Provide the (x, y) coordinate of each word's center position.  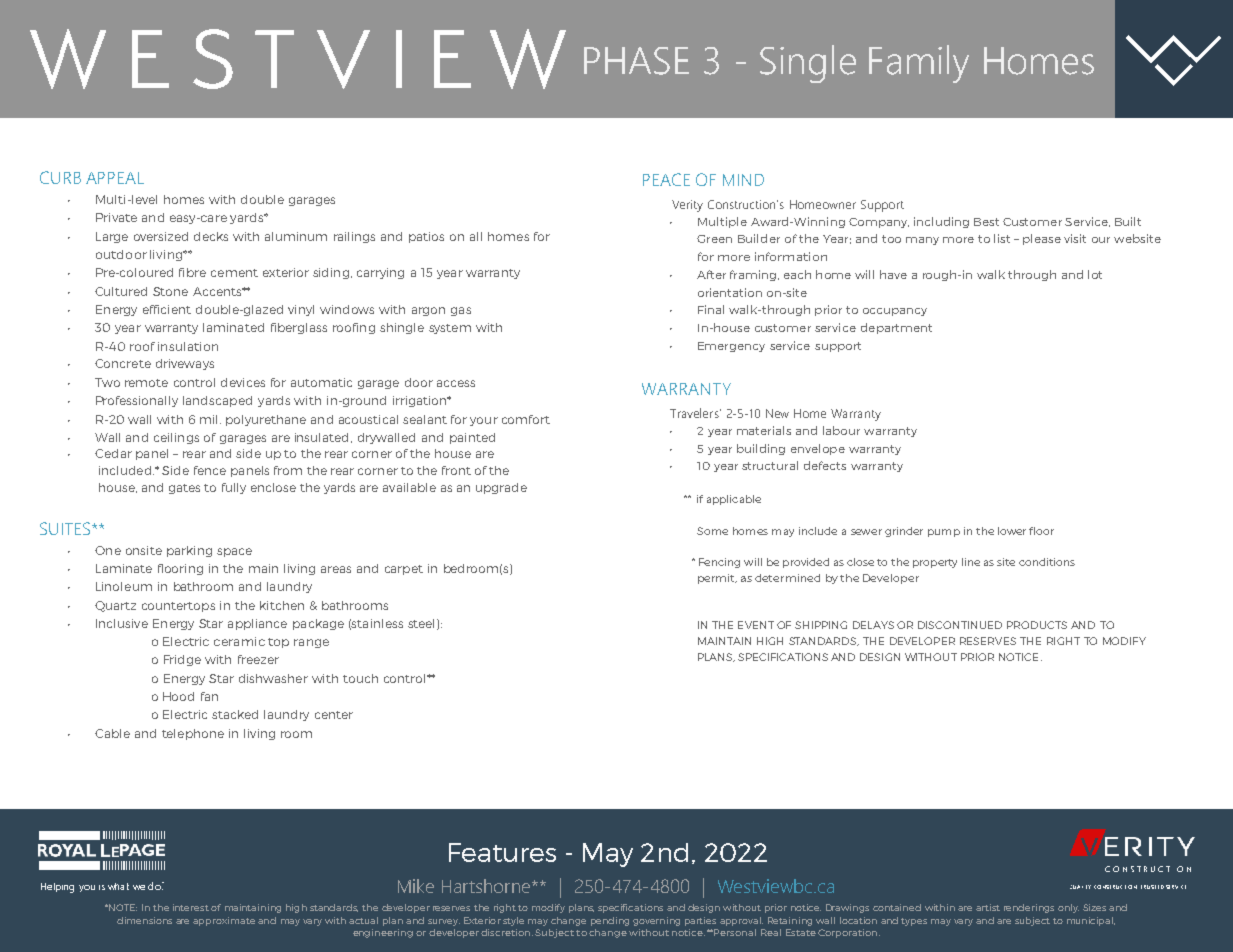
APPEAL (115, 178)
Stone (170, 291)
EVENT (756, 625)
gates (184, 489)
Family (919, 64)
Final (711, 309)
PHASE (636, 61)
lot (1095, 274)
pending (610, 921)
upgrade (501, 488)
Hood (178, 696)
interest (191, 907)
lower (1012, 531)
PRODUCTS (1037, 625)
